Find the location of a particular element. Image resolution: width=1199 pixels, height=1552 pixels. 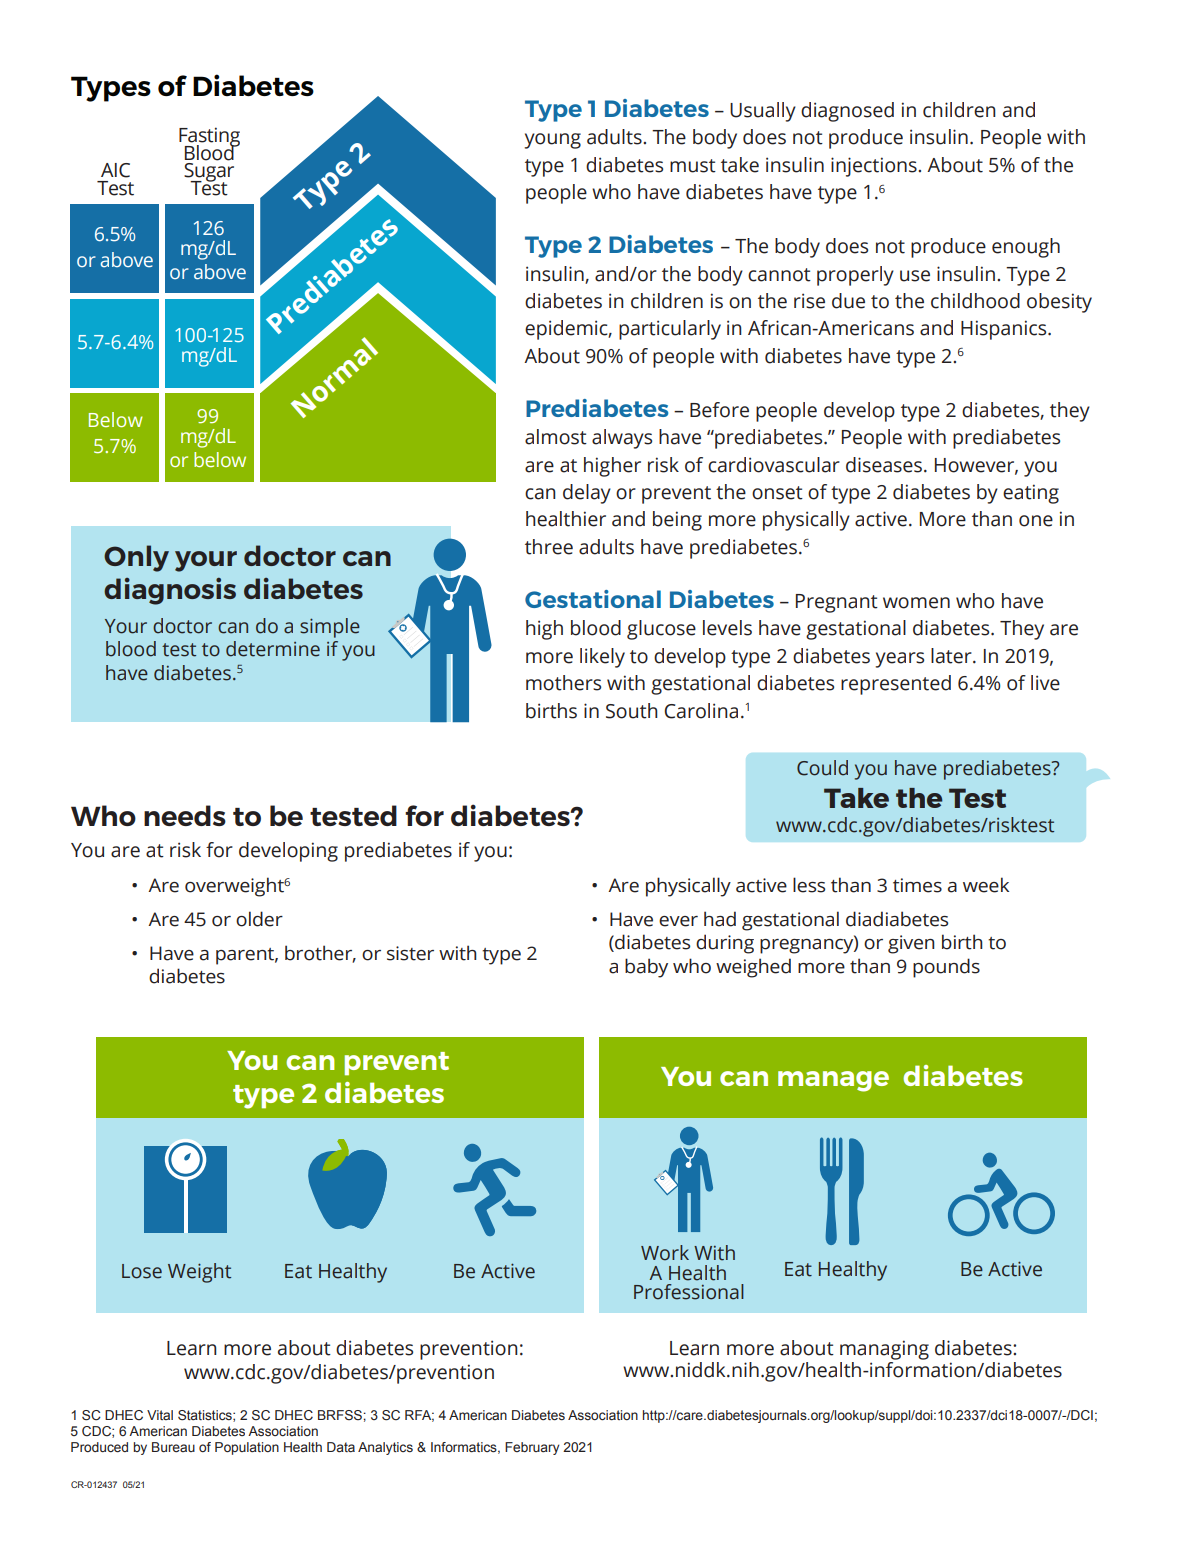

Population is located at coordinates (247, 1448).
